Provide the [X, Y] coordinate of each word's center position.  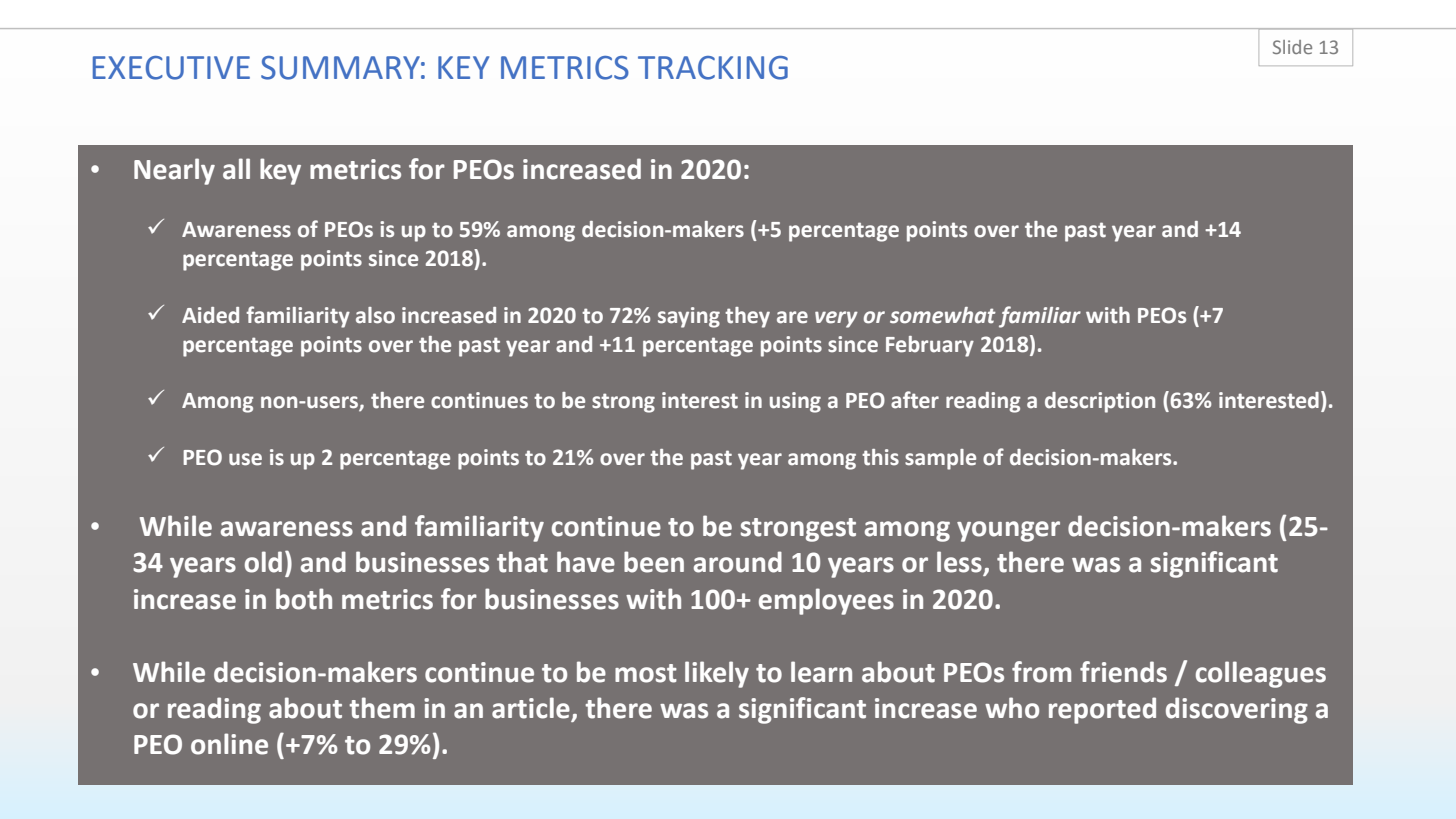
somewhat [943, 315]
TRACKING [713, 68]
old [263, 562]
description [1100, 402]
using [795, 402]
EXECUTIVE [171, 68]
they [747, 317]
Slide [1292, 47]
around [738, 562]
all [236, 169]
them [382, 708]
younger [1008, 531]
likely [717, 674]
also [375, 315]
